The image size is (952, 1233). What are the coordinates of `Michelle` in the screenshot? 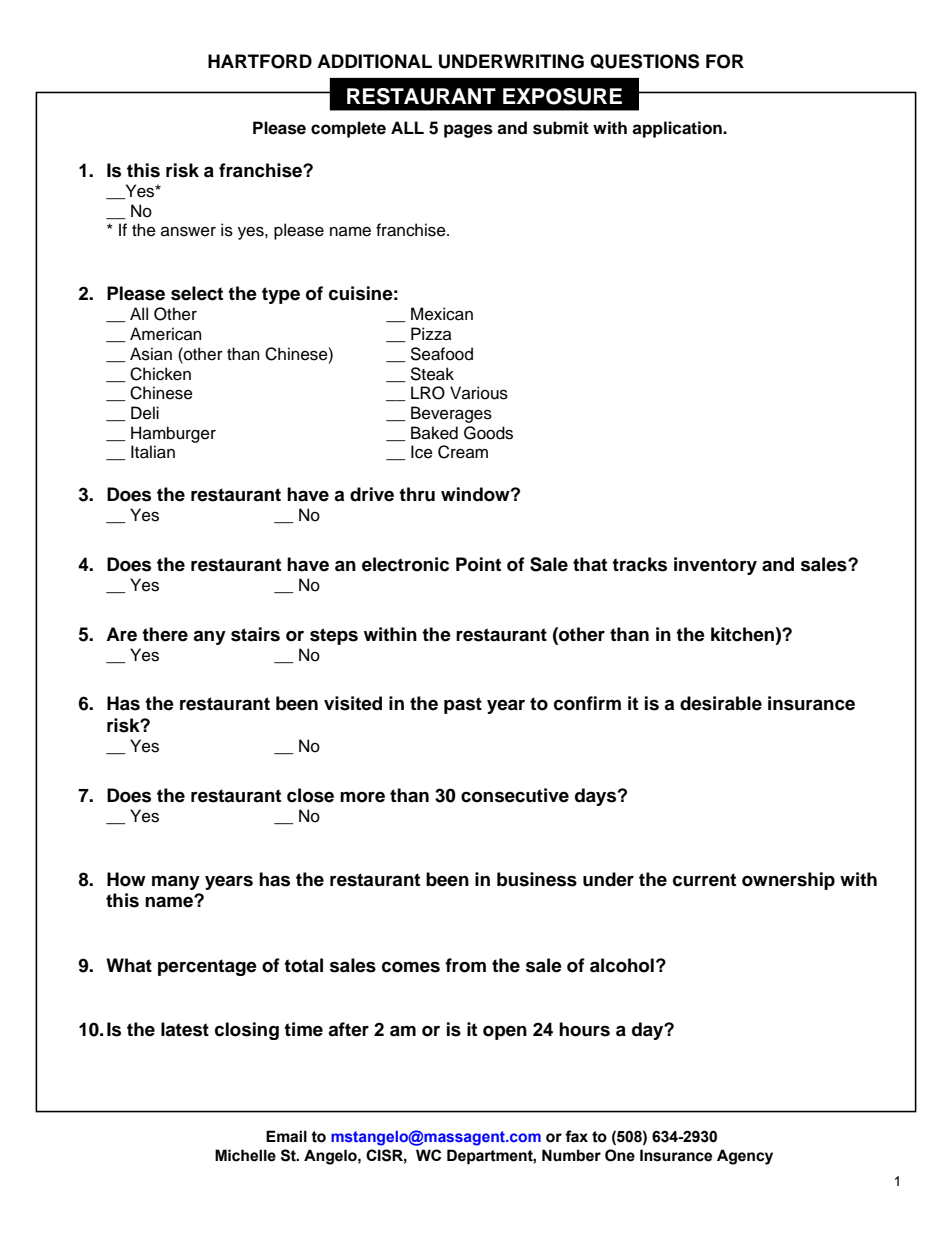 It's located at (245, 1155).
